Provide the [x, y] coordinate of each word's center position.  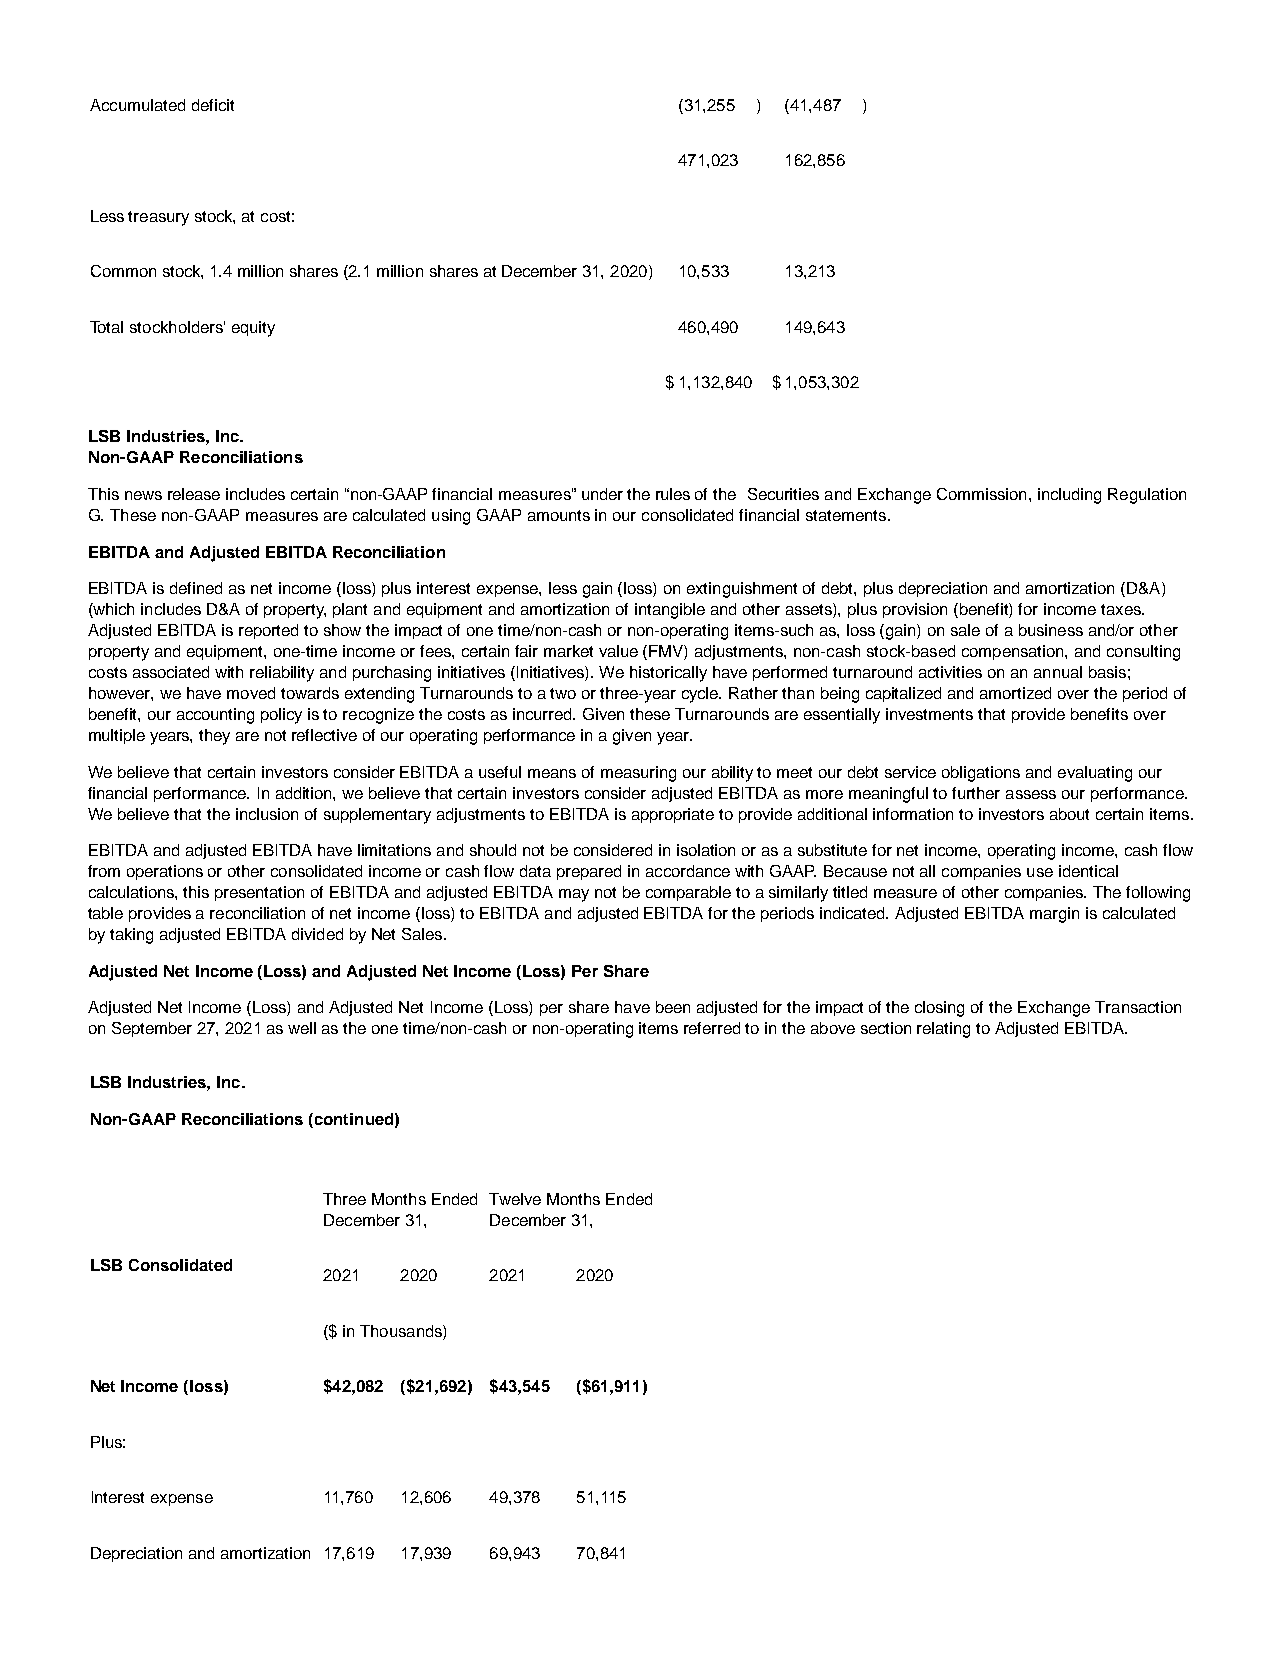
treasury [158, 218]
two [563, 693]
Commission [981, 494]
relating [943, 1030]
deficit [213, 105]
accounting [215, 716]
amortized [1015, 693]
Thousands [402, 1331]
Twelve [515, 1199]
